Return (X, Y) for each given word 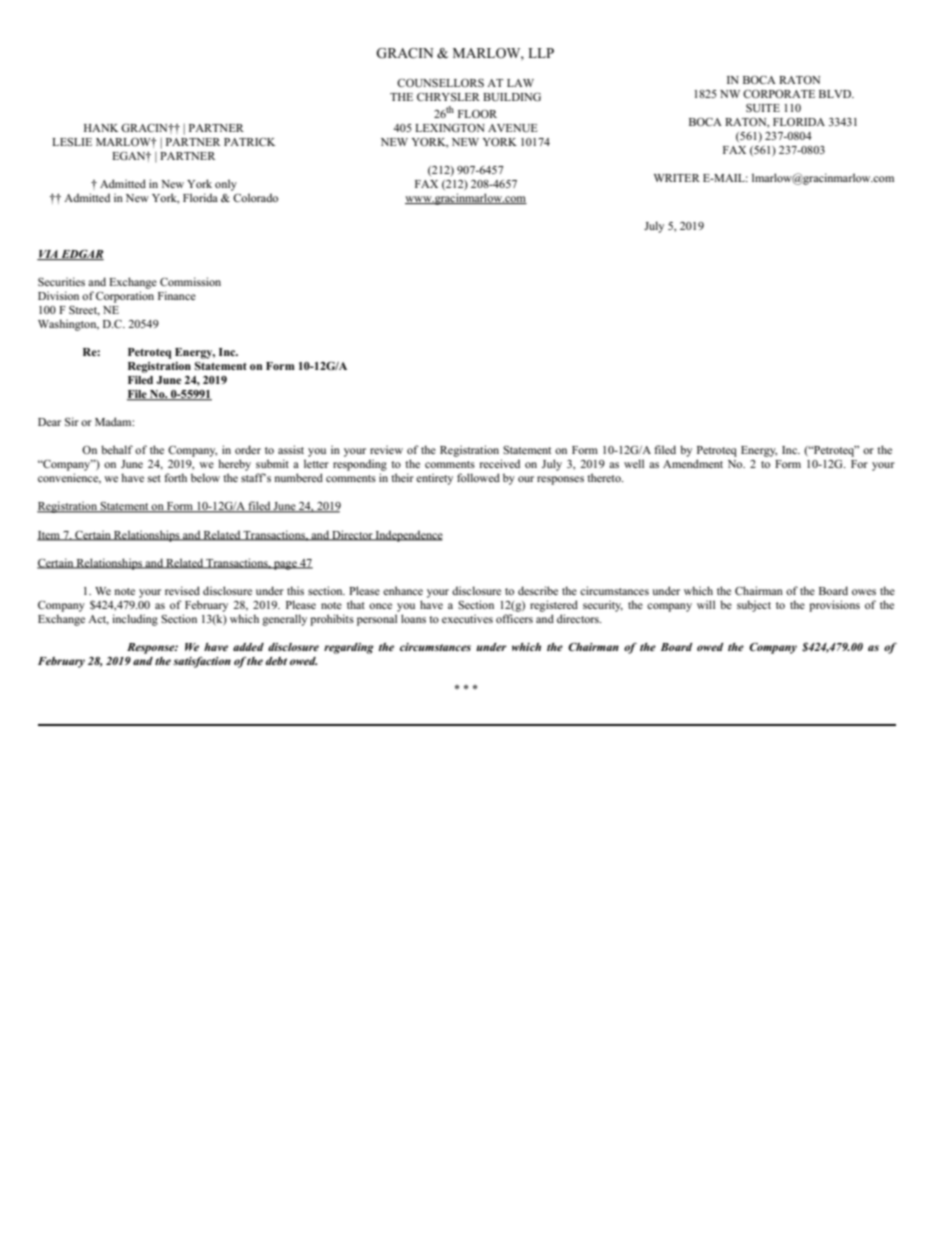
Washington (68, 325)
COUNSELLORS (440, 83)
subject (754, 606)
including (135, 620)
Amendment (693, 463)
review (386, 449)
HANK (101, 128)
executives (467, 618)
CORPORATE (779, 93)
